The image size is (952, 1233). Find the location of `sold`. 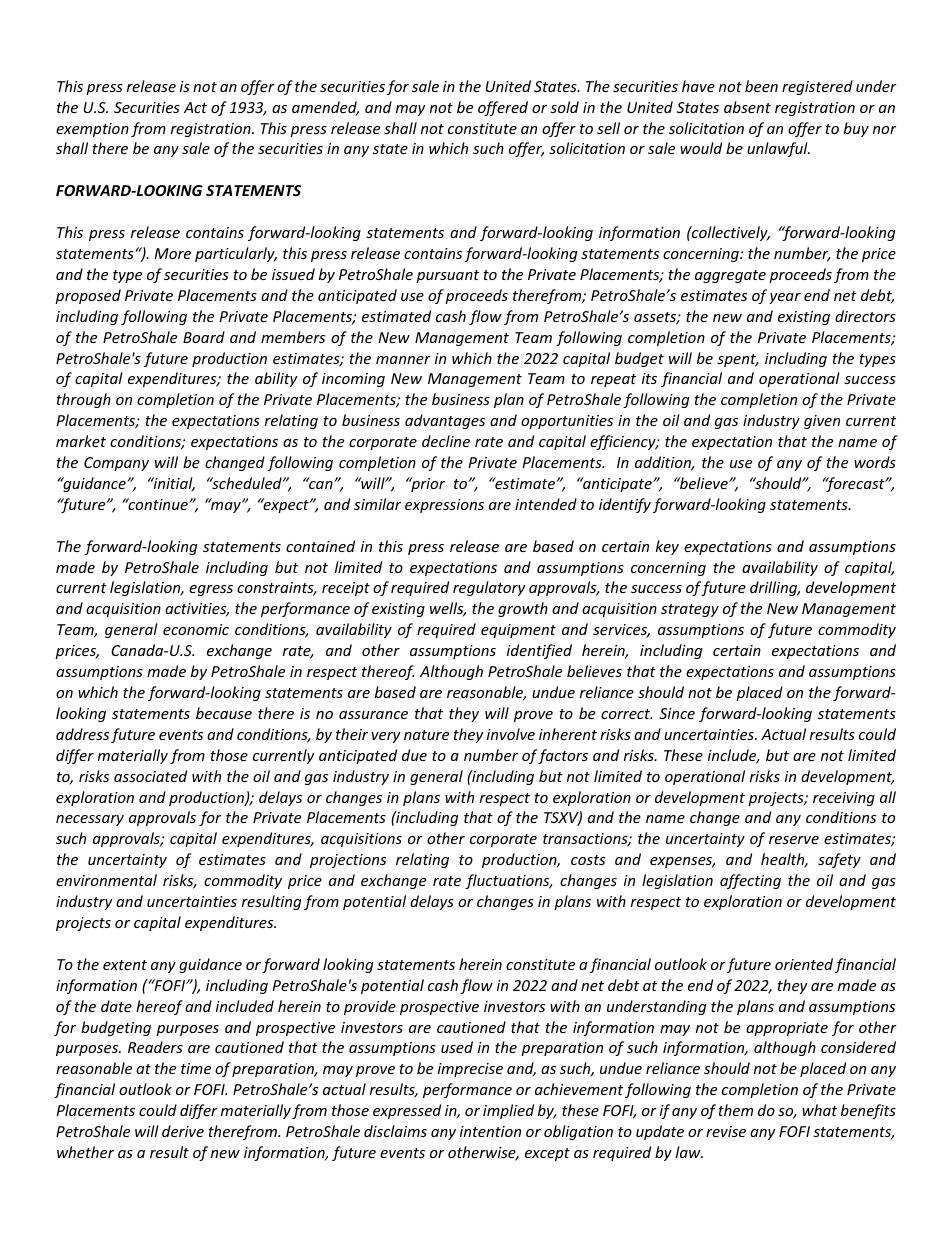

sold is located at coordinates (564, 107).
